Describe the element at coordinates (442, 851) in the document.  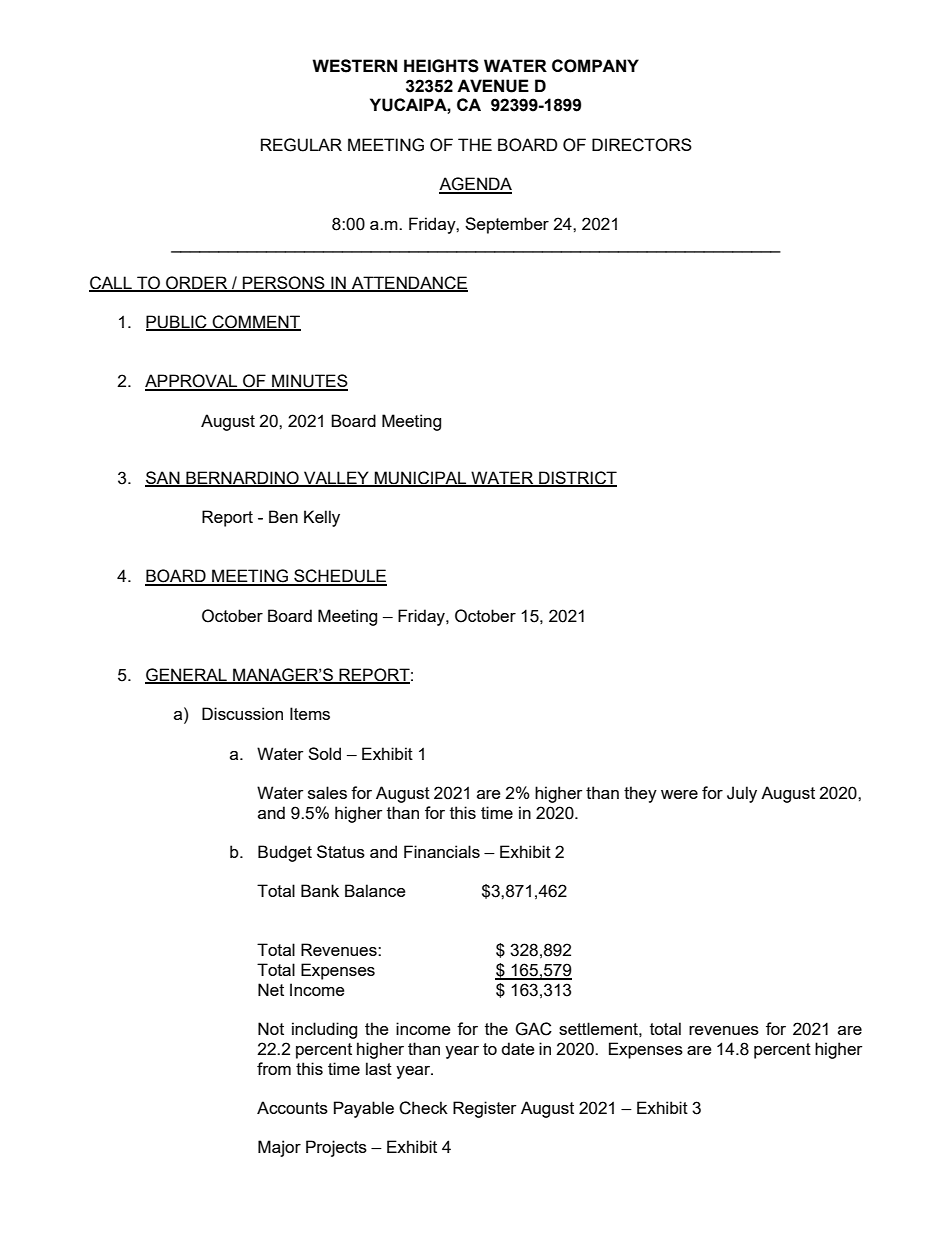
I see `Financials` at that location.
